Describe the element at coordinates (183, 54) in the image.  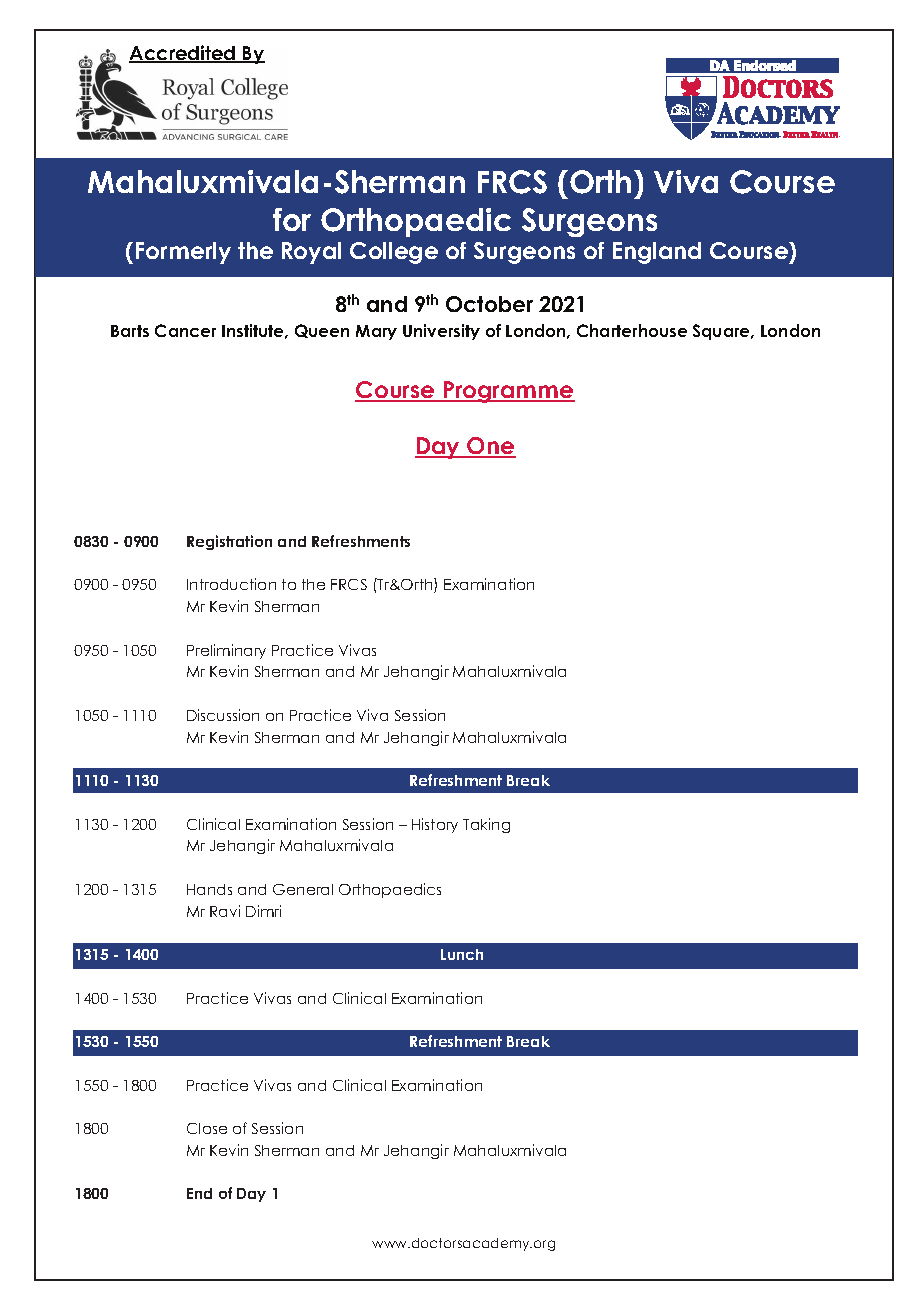
I see `Accredited` at that location.
